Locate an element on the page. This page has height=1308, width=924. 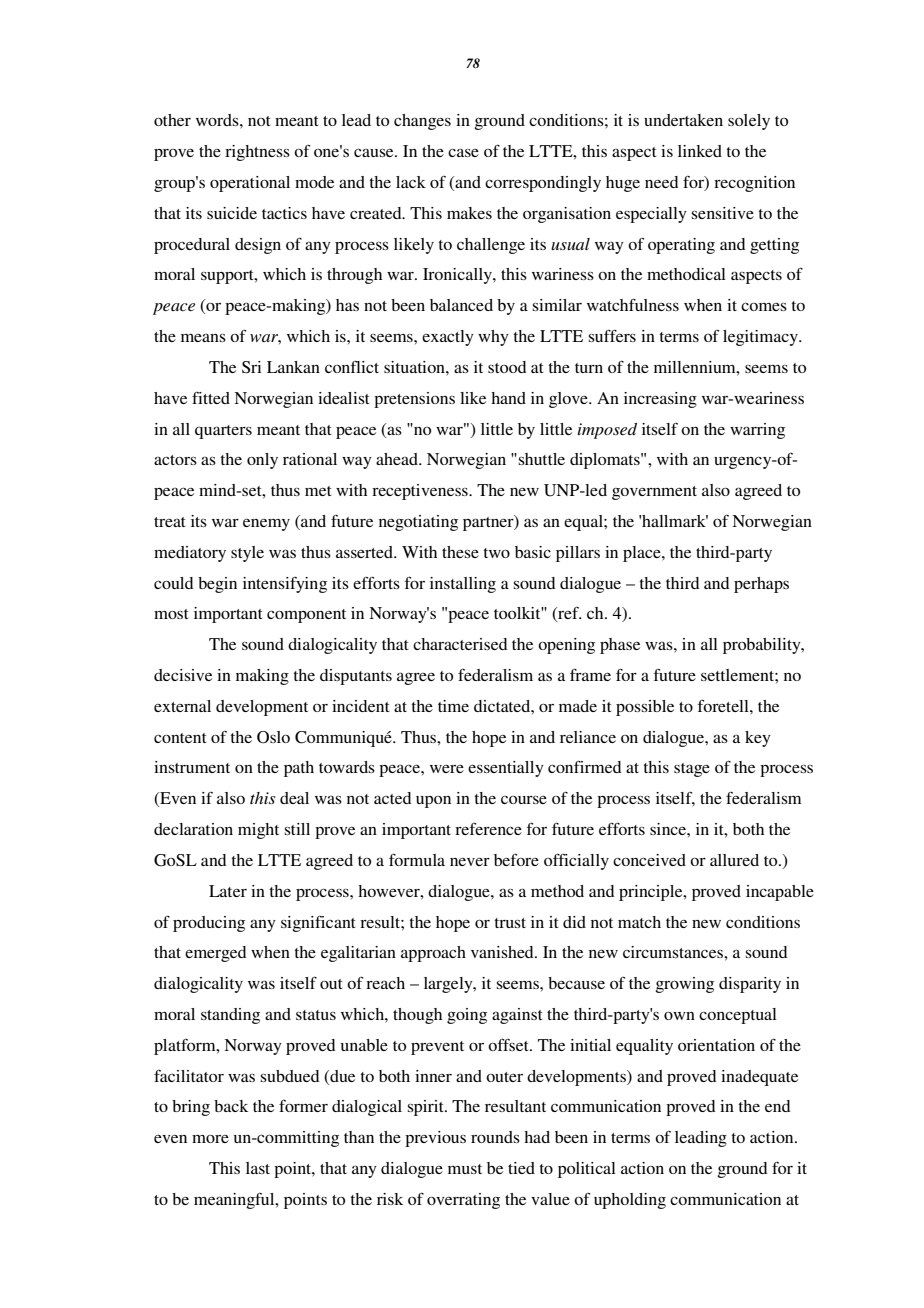
rightness is located at coordinates (257, 153).
